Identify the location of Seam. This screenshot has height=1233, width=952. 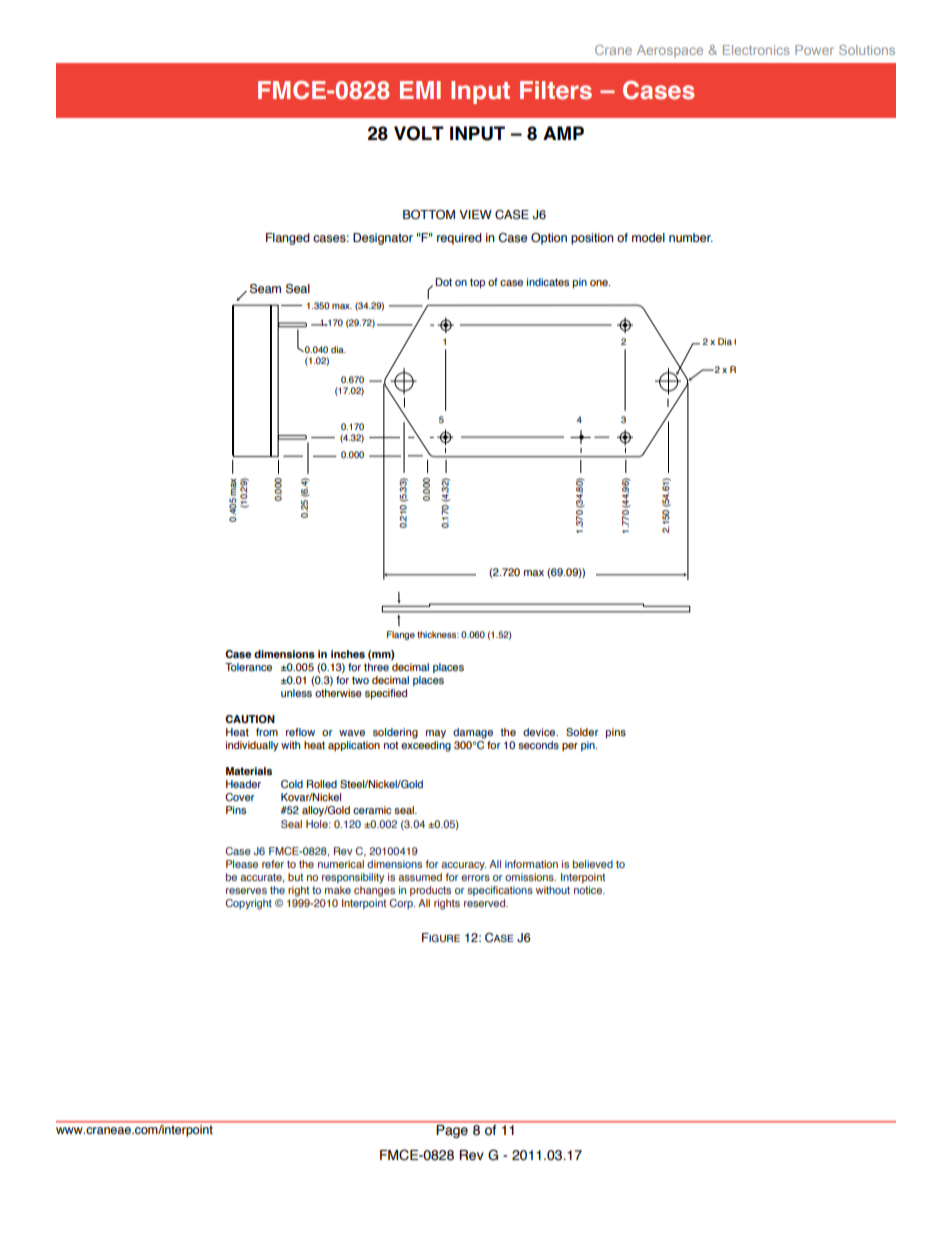
(265, 289).
